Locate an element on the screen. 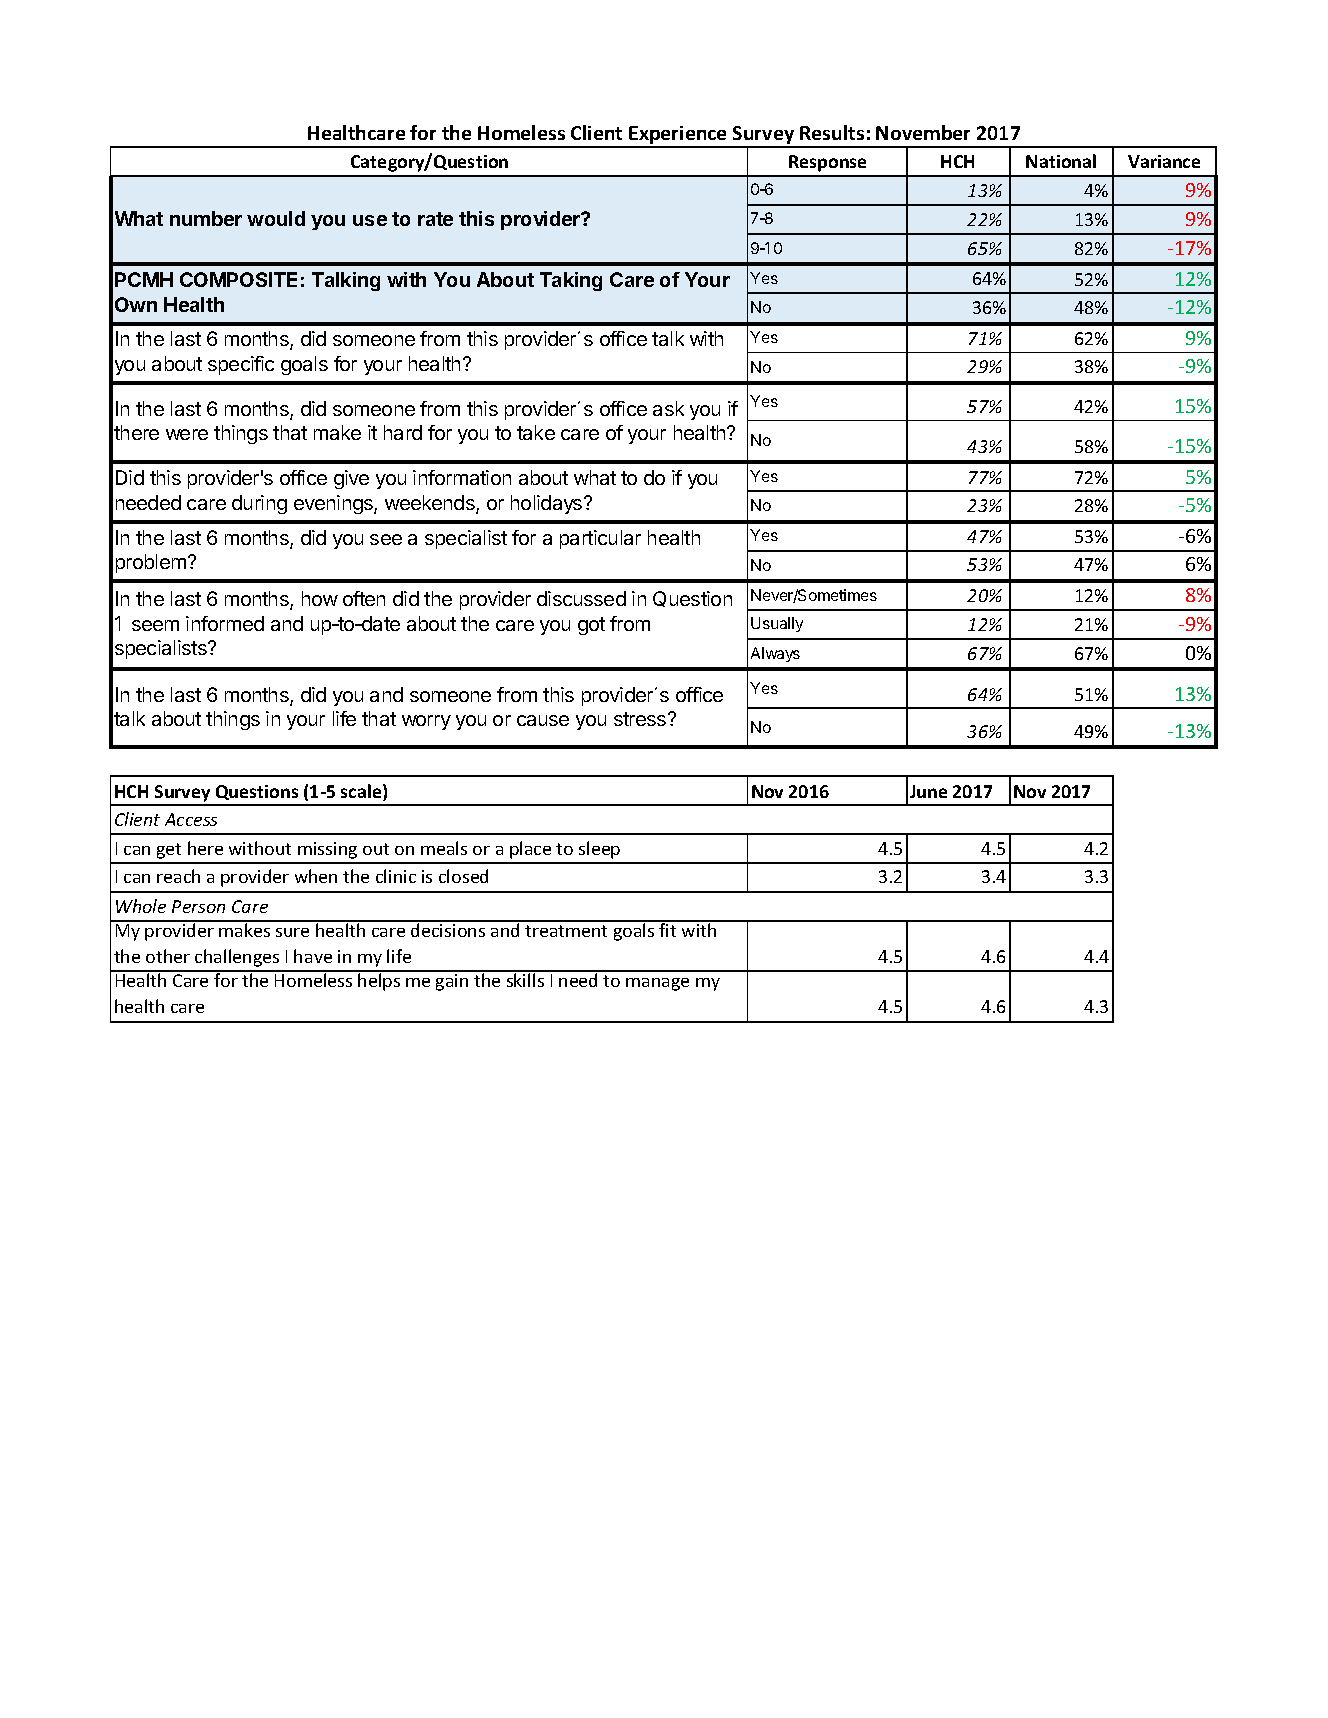 This screenshot has height=1718, width=1328. challenges is located at coordinates (237, 958).
